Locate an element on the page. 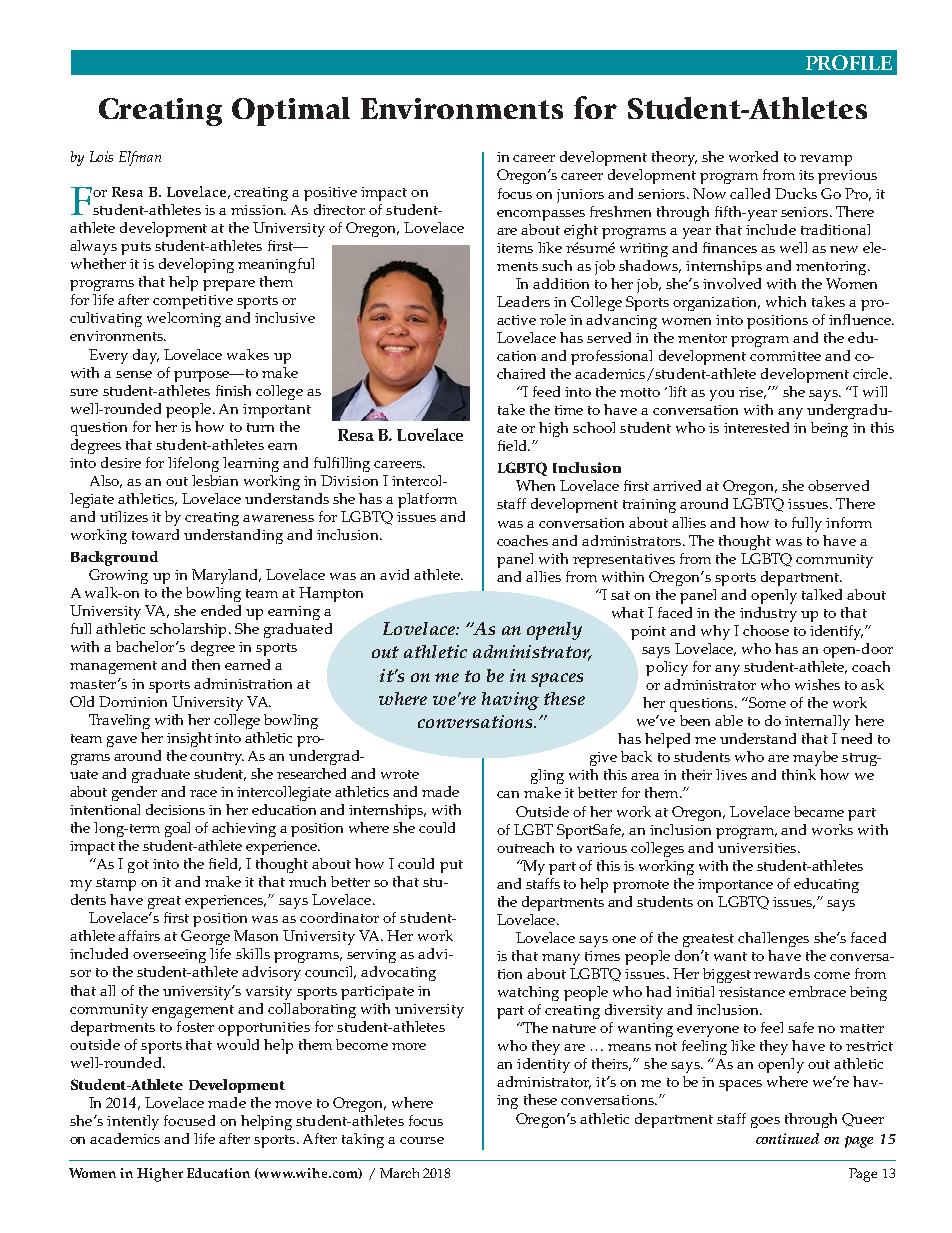  decisions is located at coordinates (175, 809).
